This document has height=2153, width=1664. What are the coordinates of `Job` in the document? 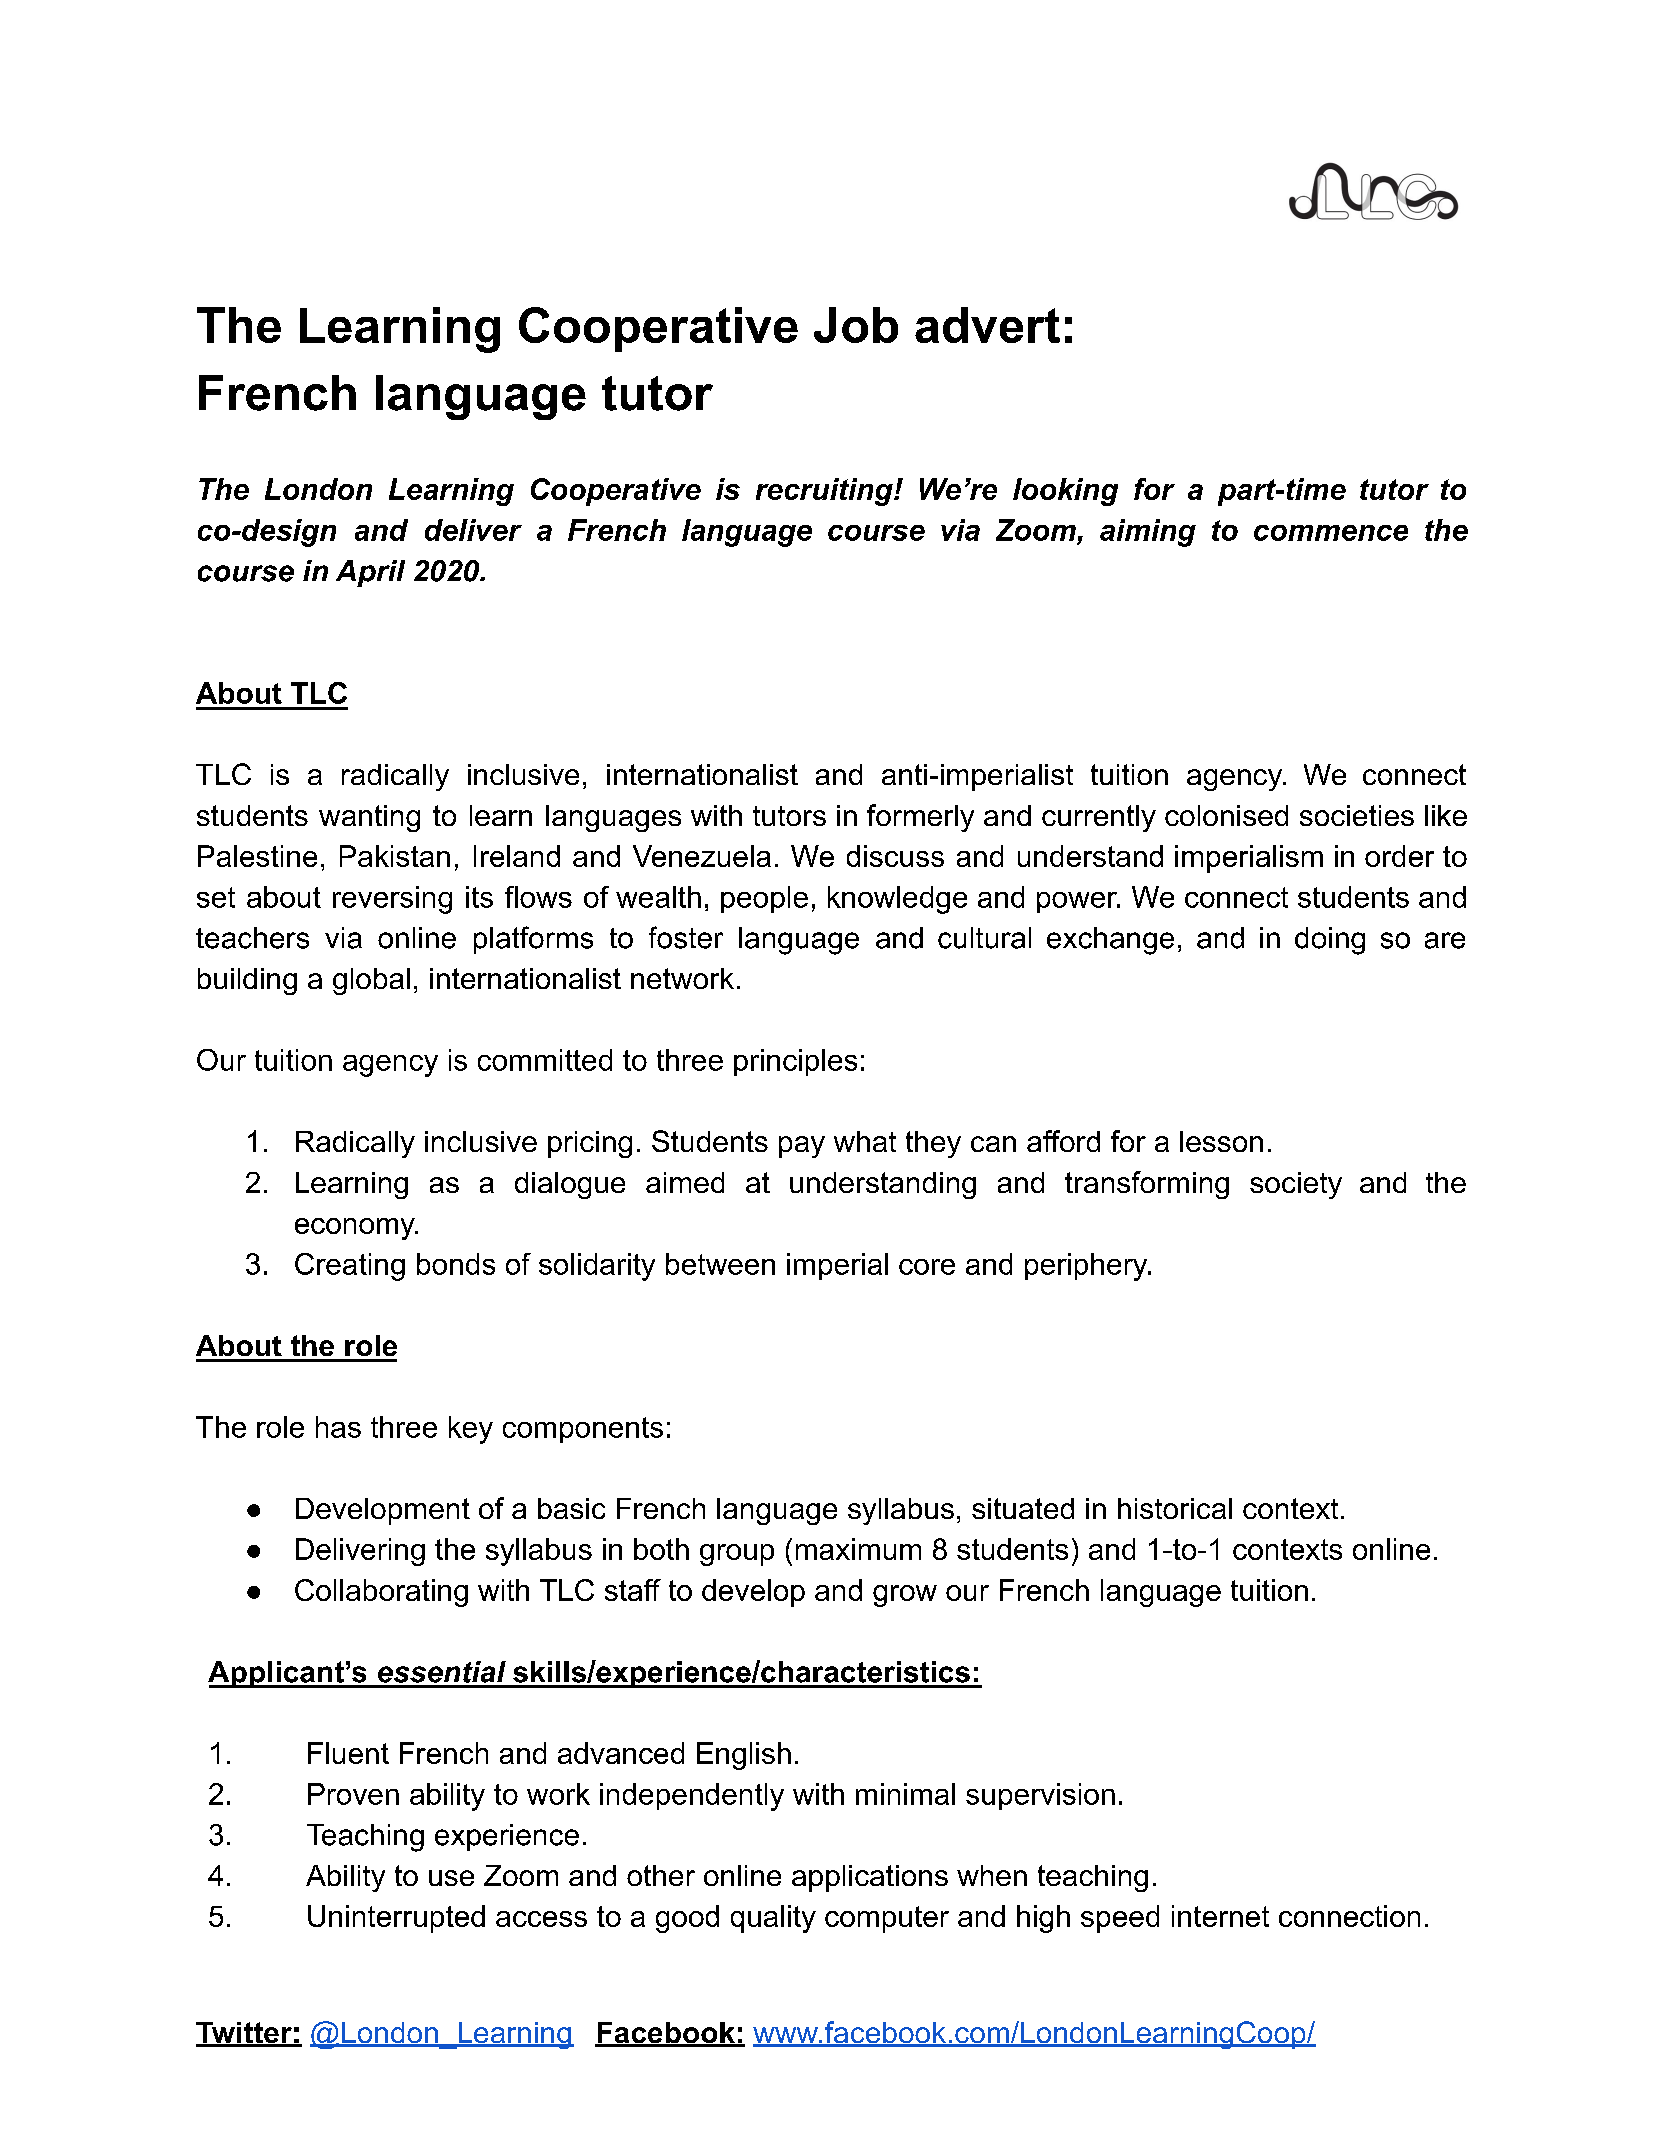 It's located at (856, 325).
